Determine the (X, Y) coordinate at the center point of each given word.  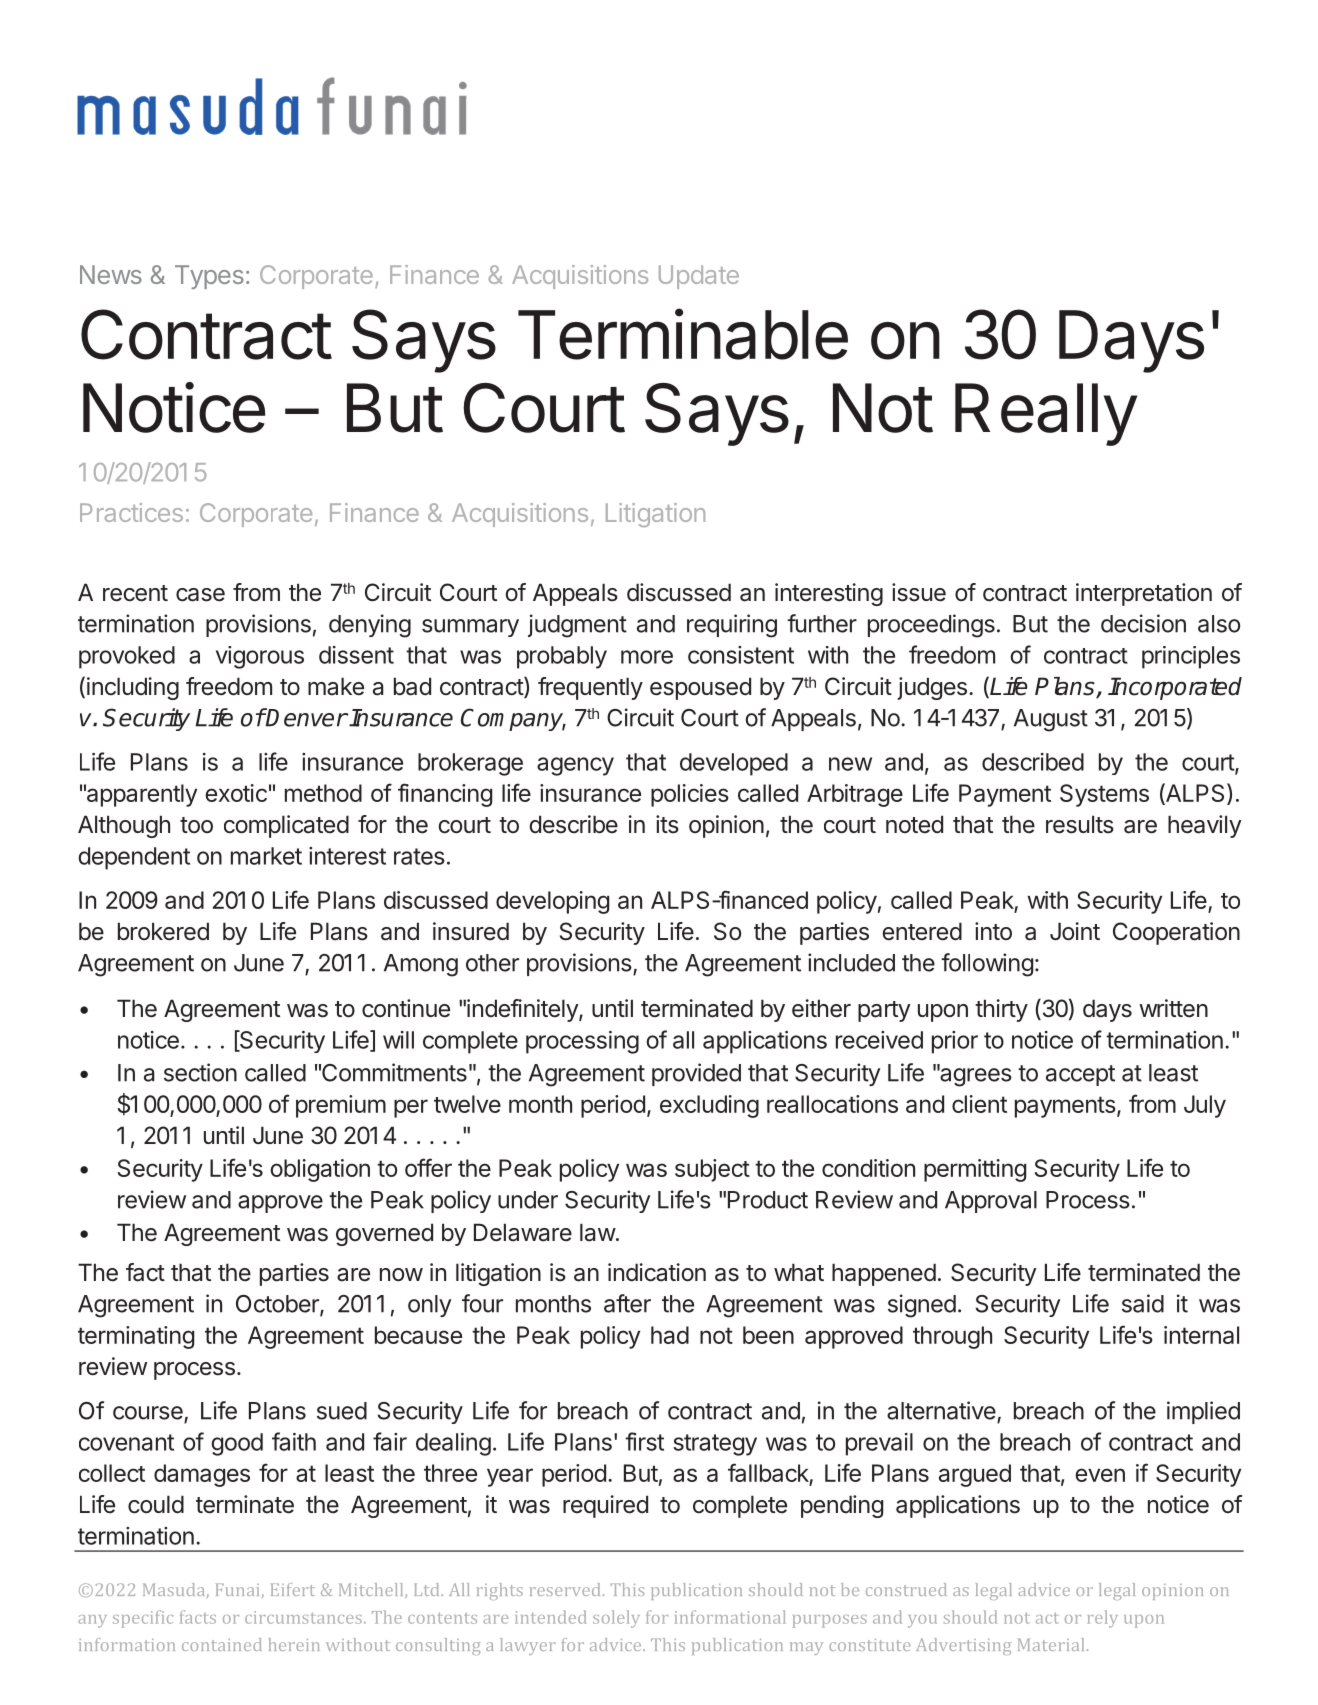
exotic (236, 793)
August (1051, 720)
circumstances (303, 1617)
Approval (991, 1202)
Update (699, 277)
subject (712, 1170)
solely (616, 1619)
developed (734, 764)
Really (1046, 414)
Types (209, 277)
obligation (320, 1170)
